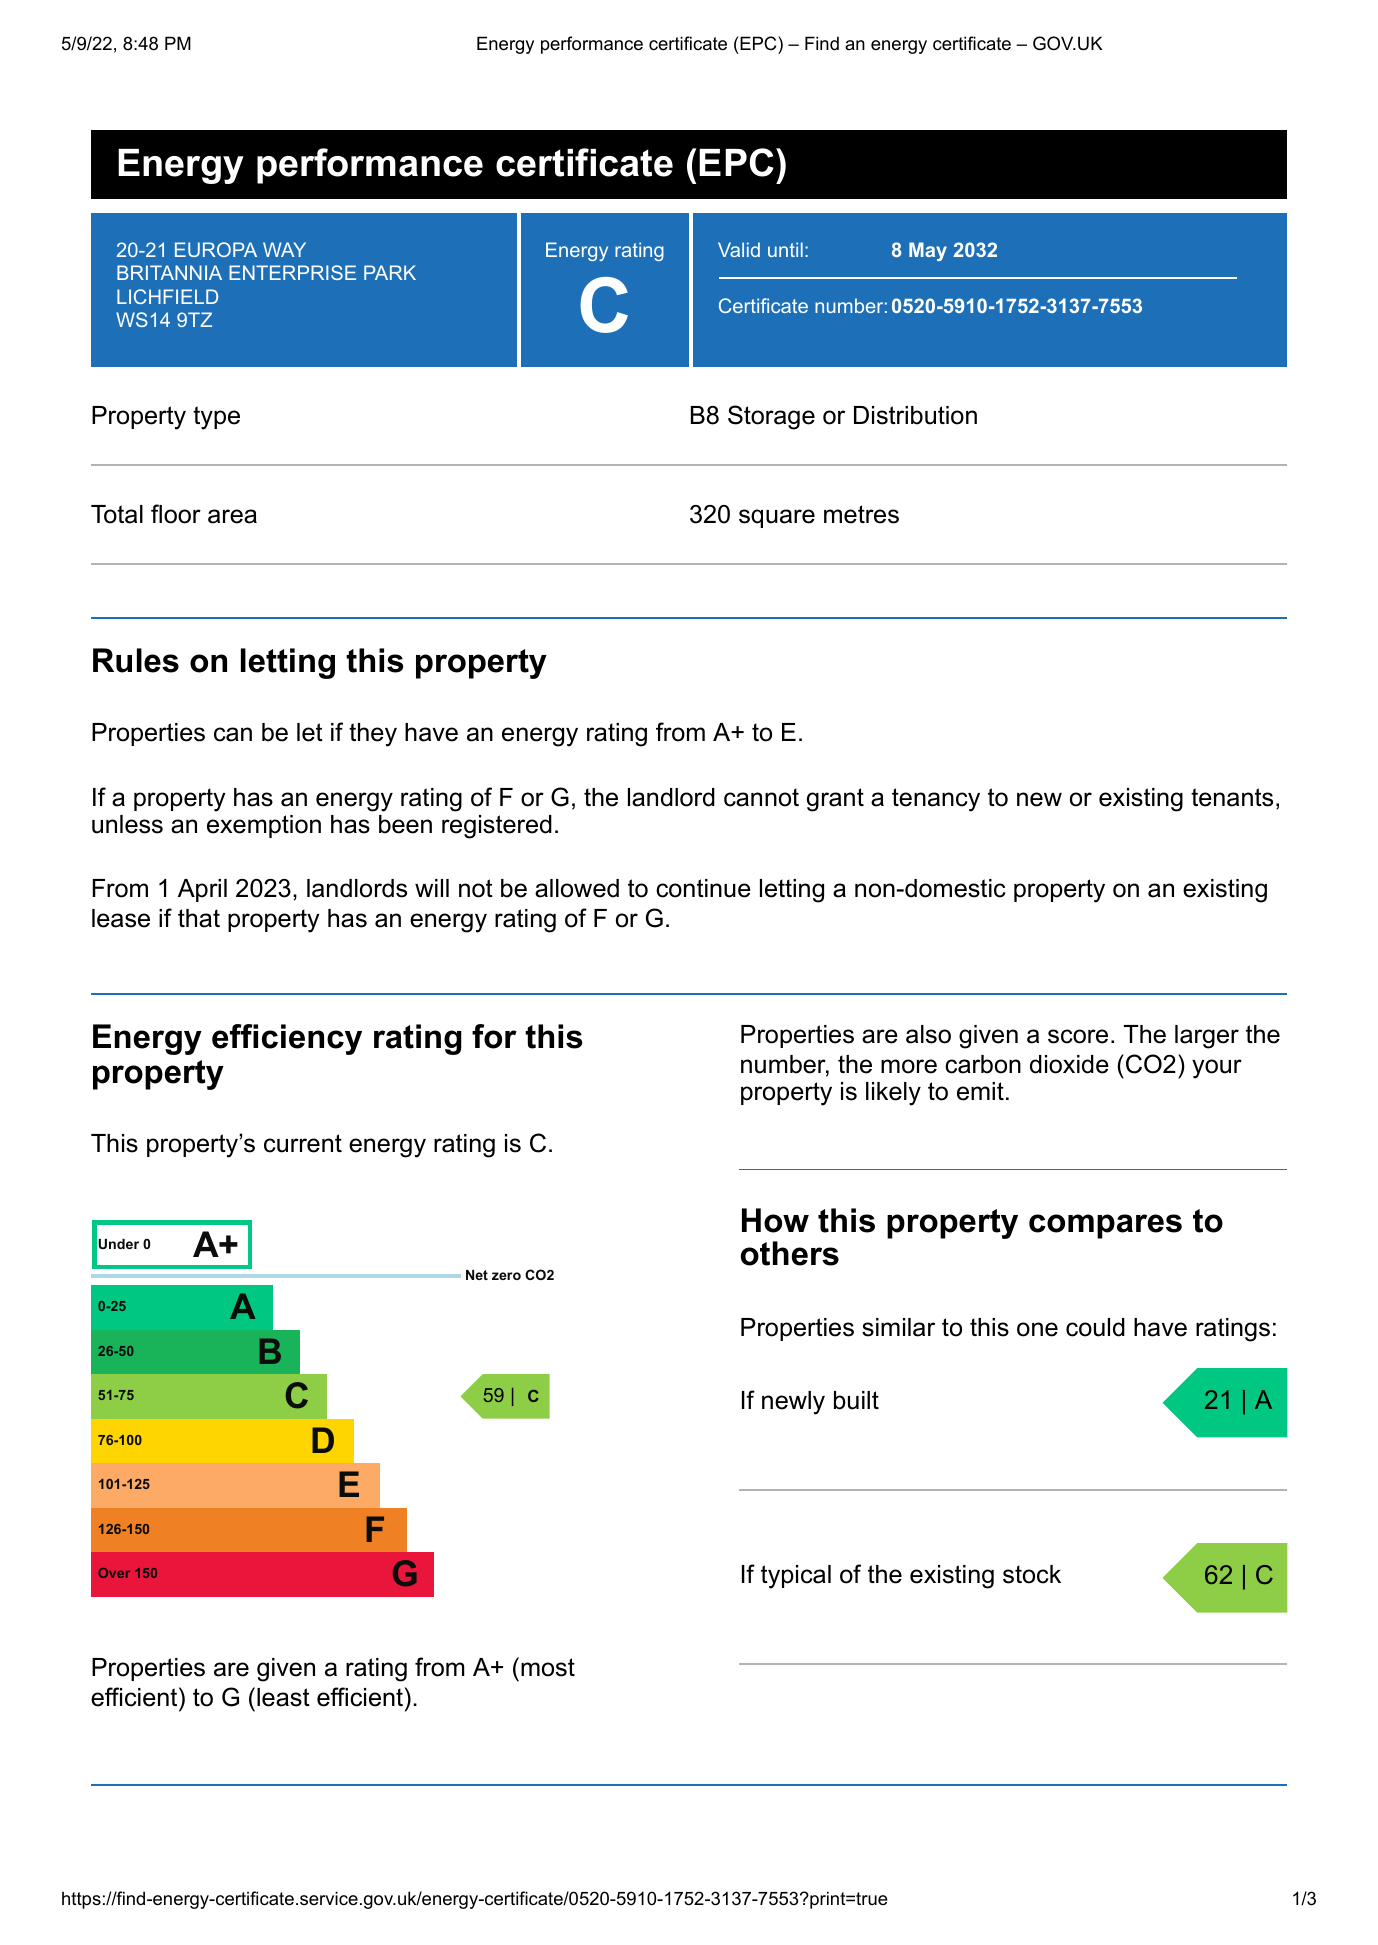 The height and width of the screenshot is (1945, 1378). Describe the element at coordinates (739, 249) in the screenshot. I see `Valid` at that location.
